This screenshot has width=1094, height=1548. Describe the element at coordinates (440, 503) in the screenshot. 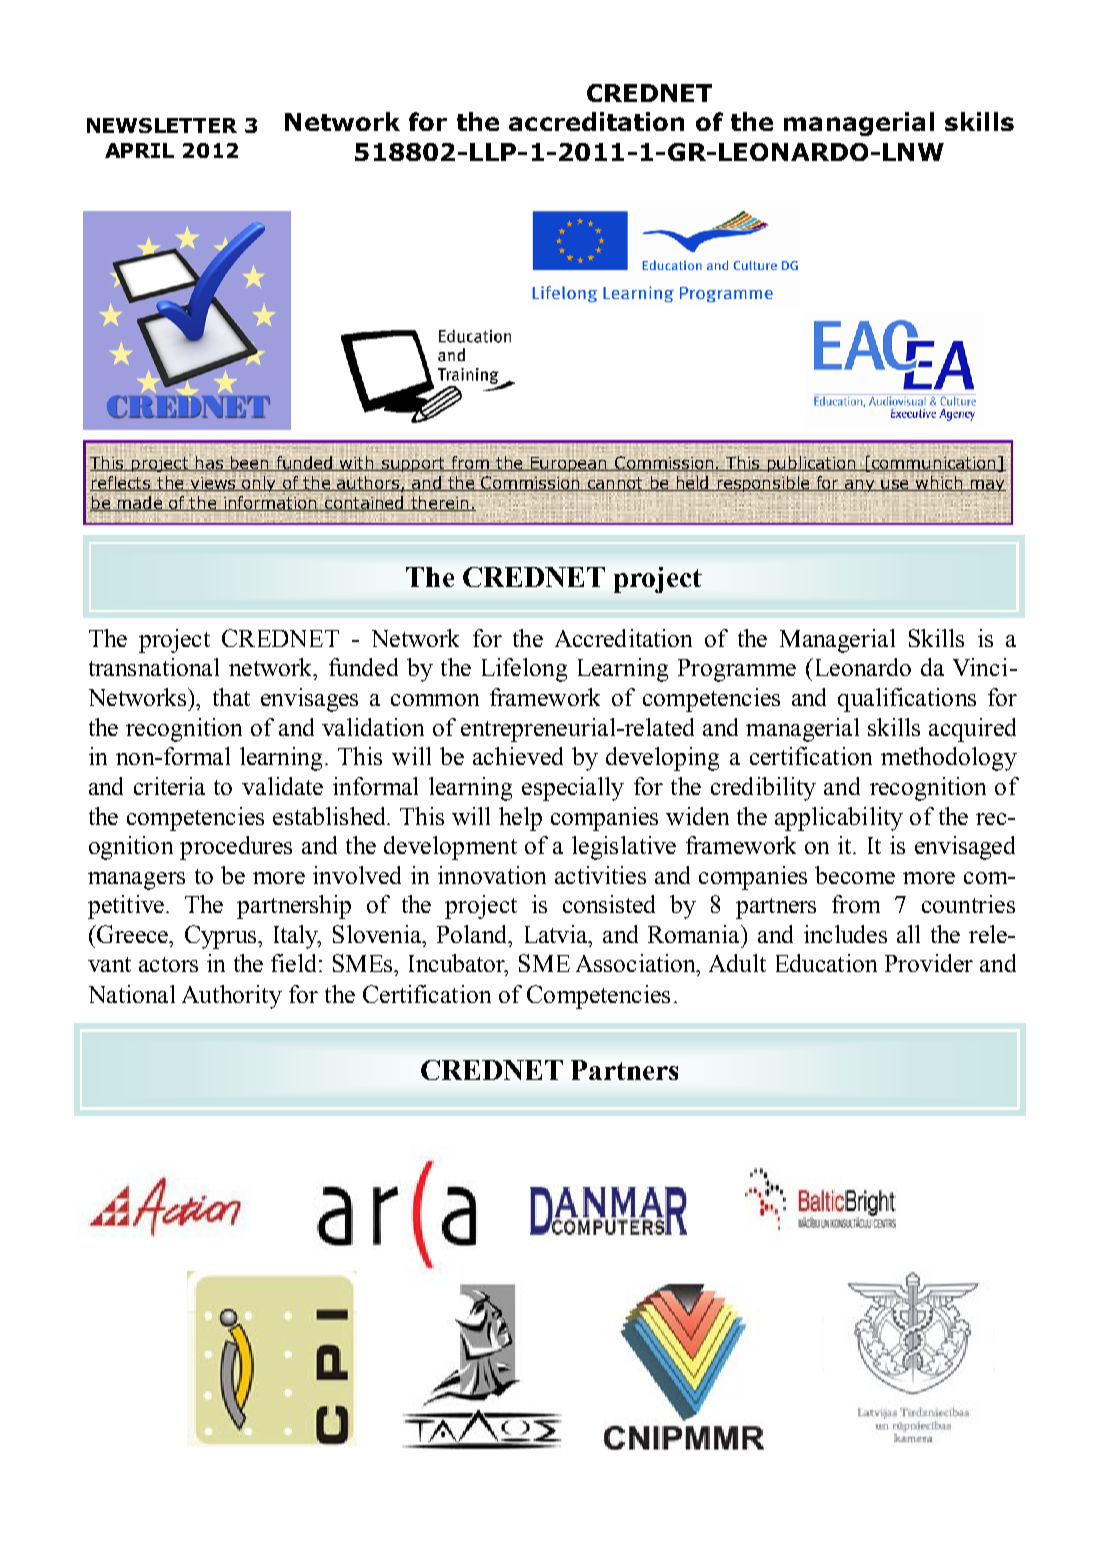

I see `therein` at that location.
